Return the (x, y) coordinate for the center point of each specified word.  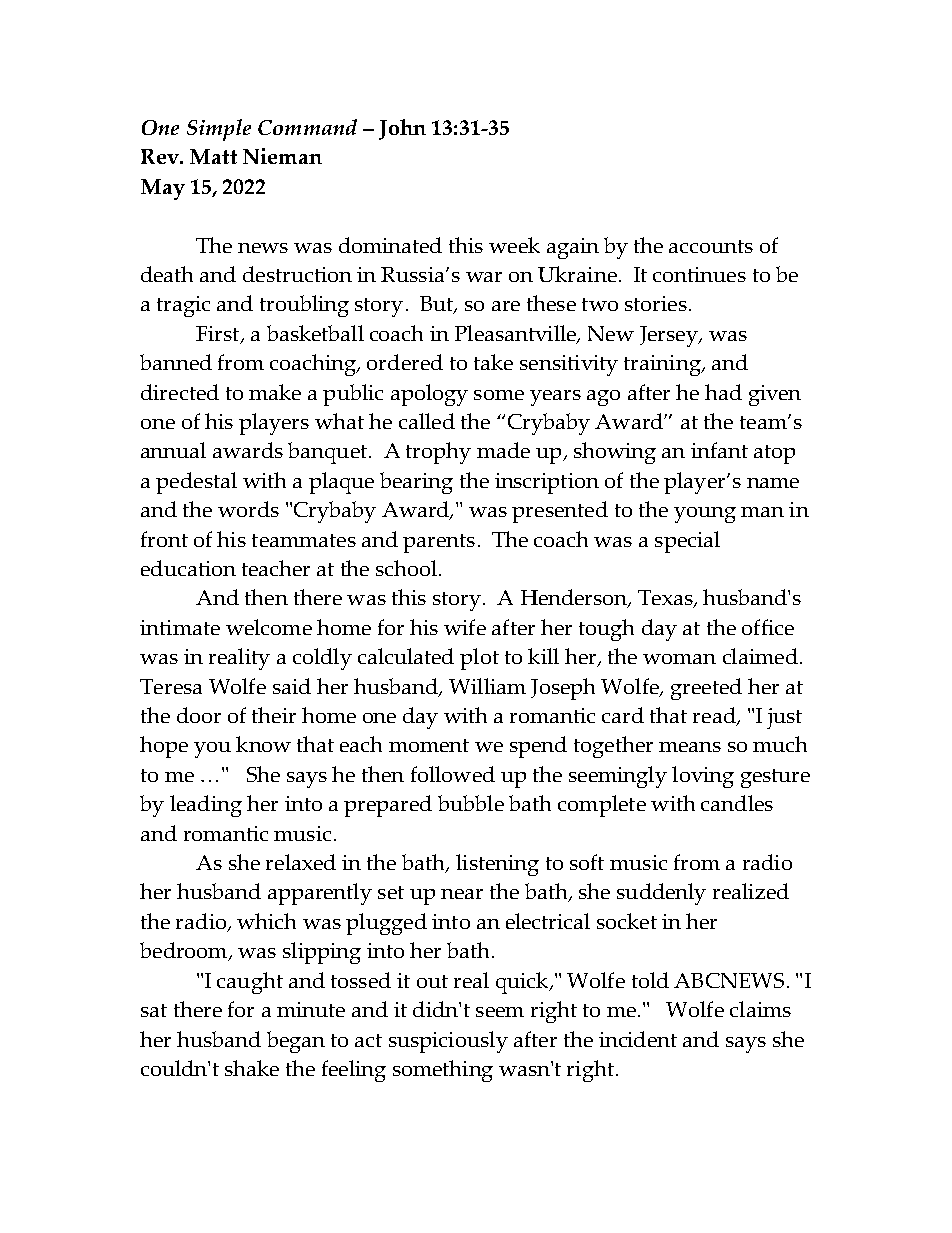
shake (252, 1068)
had (723, 392)
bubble (471, 803)
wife (465, 627)
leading (206, 806)
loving (703, 777)
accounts (711, 246)
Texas (666, 599)
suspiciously (448, 1042)
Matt (213, 156)
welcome (269, 627)
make (275, 392)
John (402, 129)
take (493, 362)
